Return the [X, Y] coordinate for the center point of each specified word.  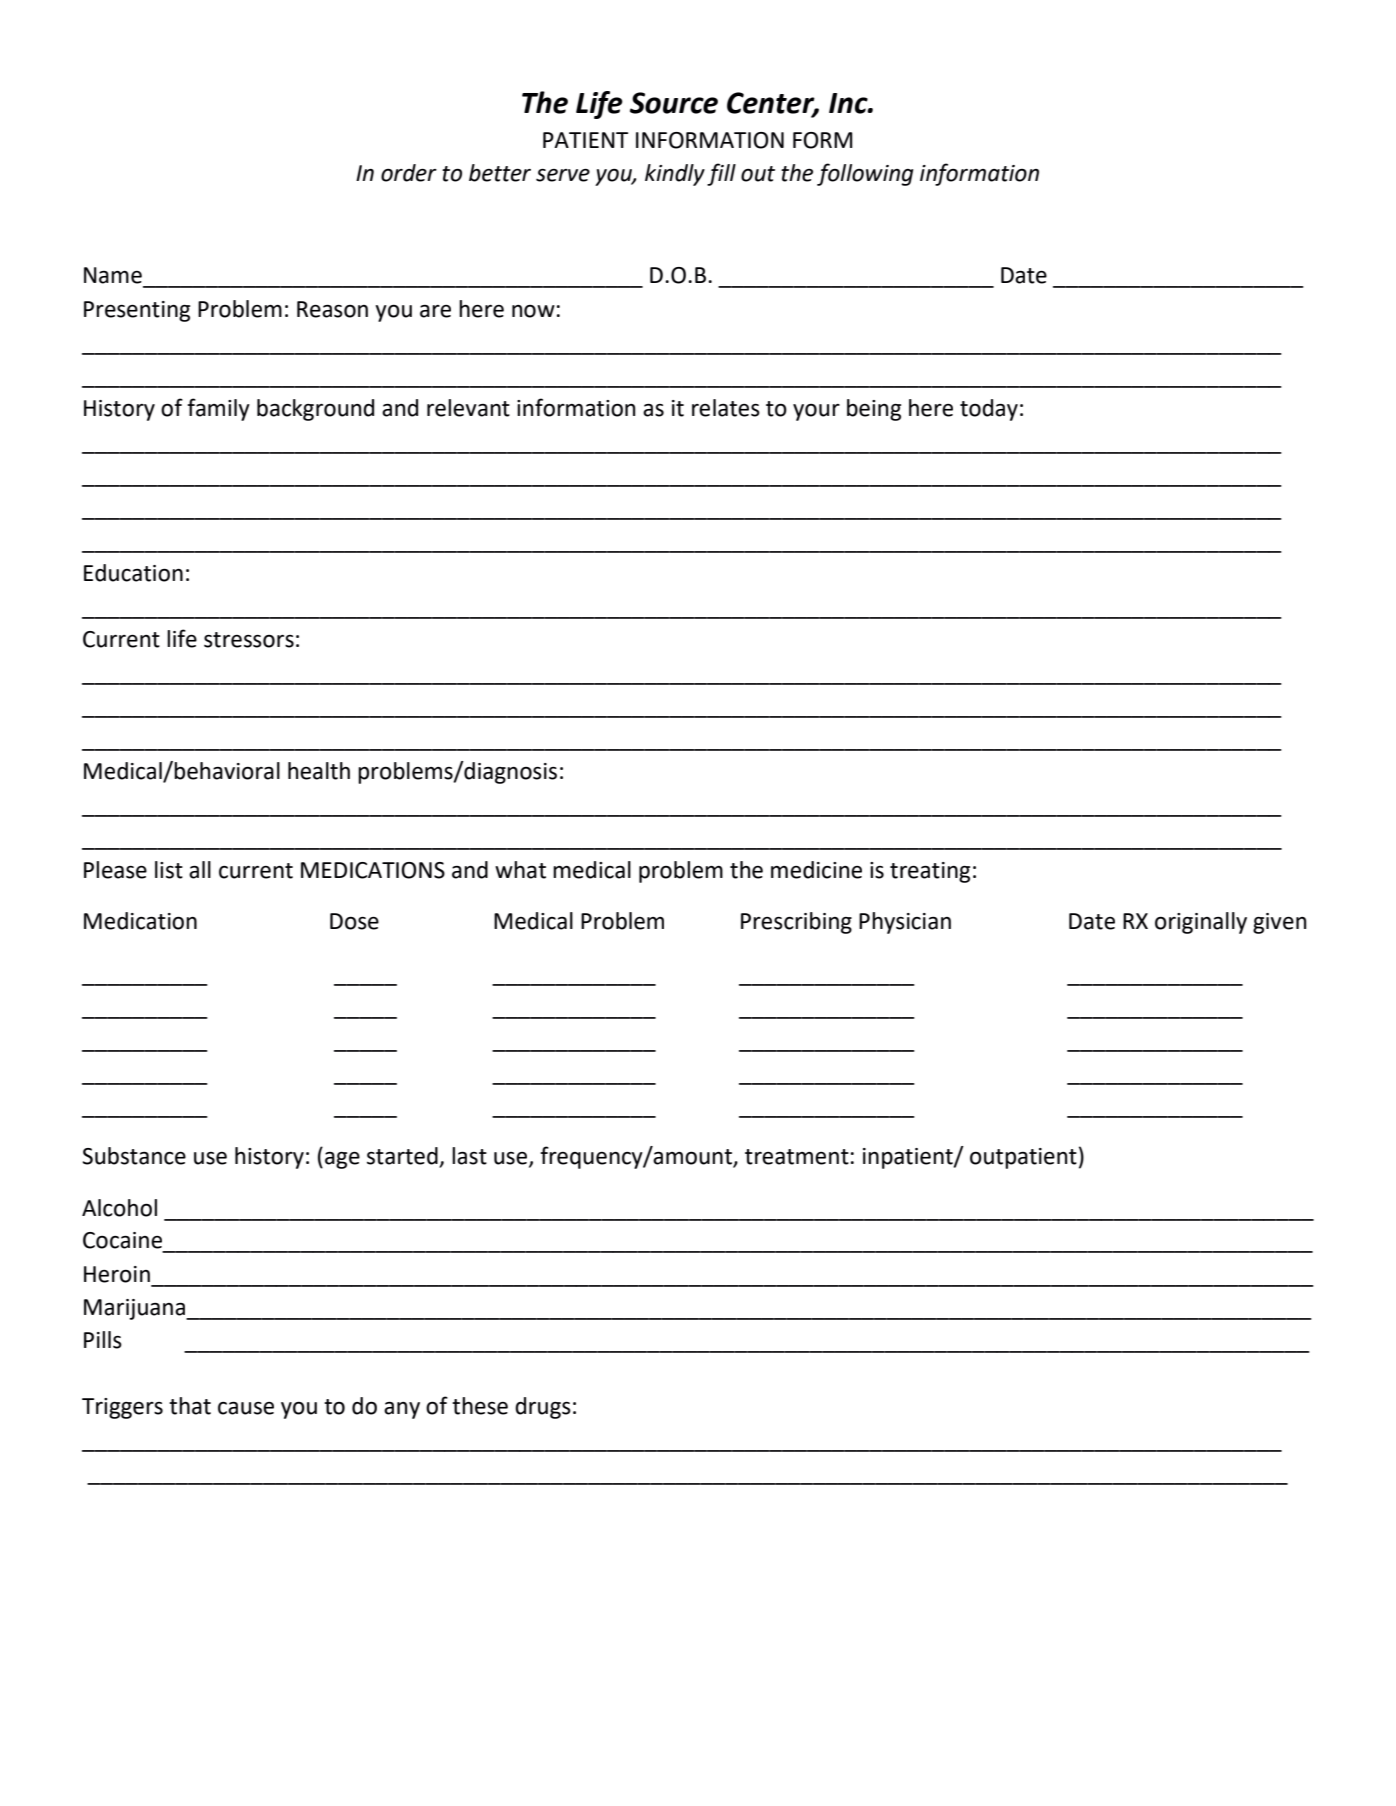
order [409, 173]
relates [726, 408]
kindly [675, 175]
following [865, 174]
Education [133, 573]
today [989, 410]
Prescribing [796, 923]
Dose [354, 921]
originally [1201, 923]
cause [246, 1408]
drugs [543, 1408]
